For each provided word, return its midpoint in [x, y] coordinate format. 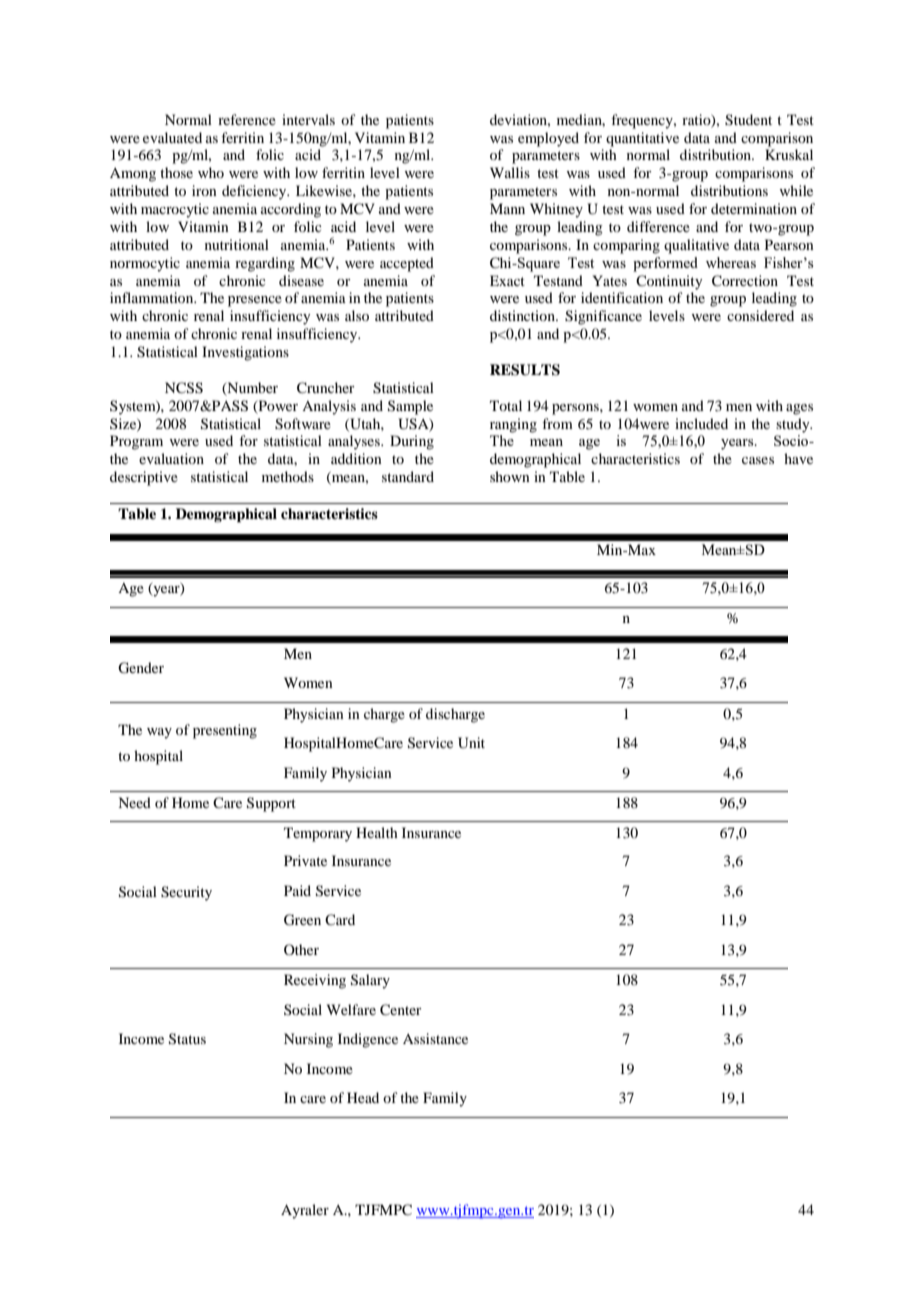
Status [187, 1039]
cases [758, 460]
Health [377, 832]
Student [748, 120]
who [211, 172]
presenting [225, 731]
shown [510, 476]
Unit [471, 743]
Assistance [435, 1038]
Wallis [510, 172]
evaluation [171, 458]
